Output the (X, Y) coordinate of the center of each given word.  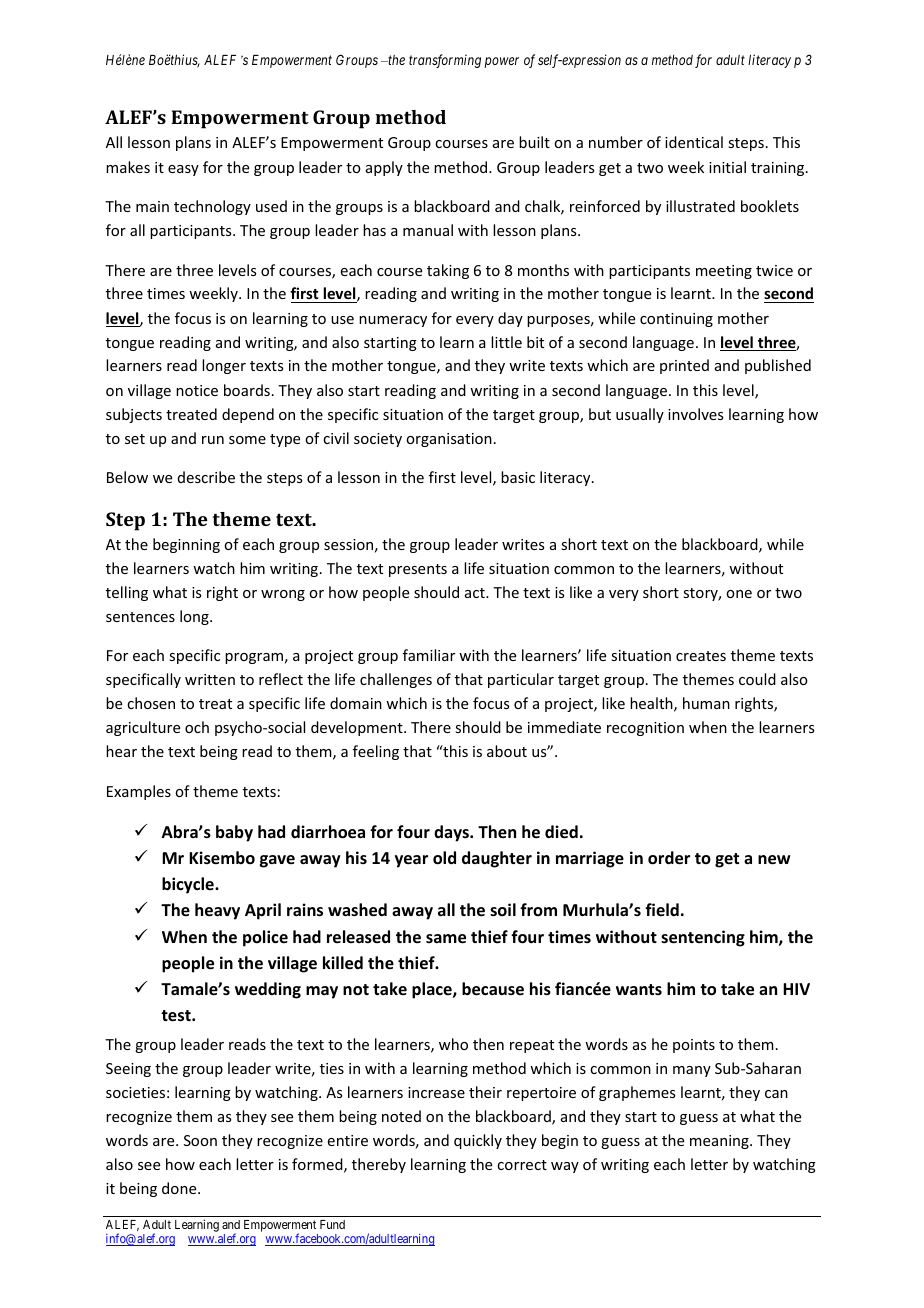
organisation (449, 440)
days (452, 833)
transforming (445, 61)
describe (206, 477)
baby (234, 833)
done (180, 1188)
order (669, 858)
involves (695, 414)
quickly (478, 1141)
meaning (720, 1142)
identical (694, 142)
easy (183, 170)
